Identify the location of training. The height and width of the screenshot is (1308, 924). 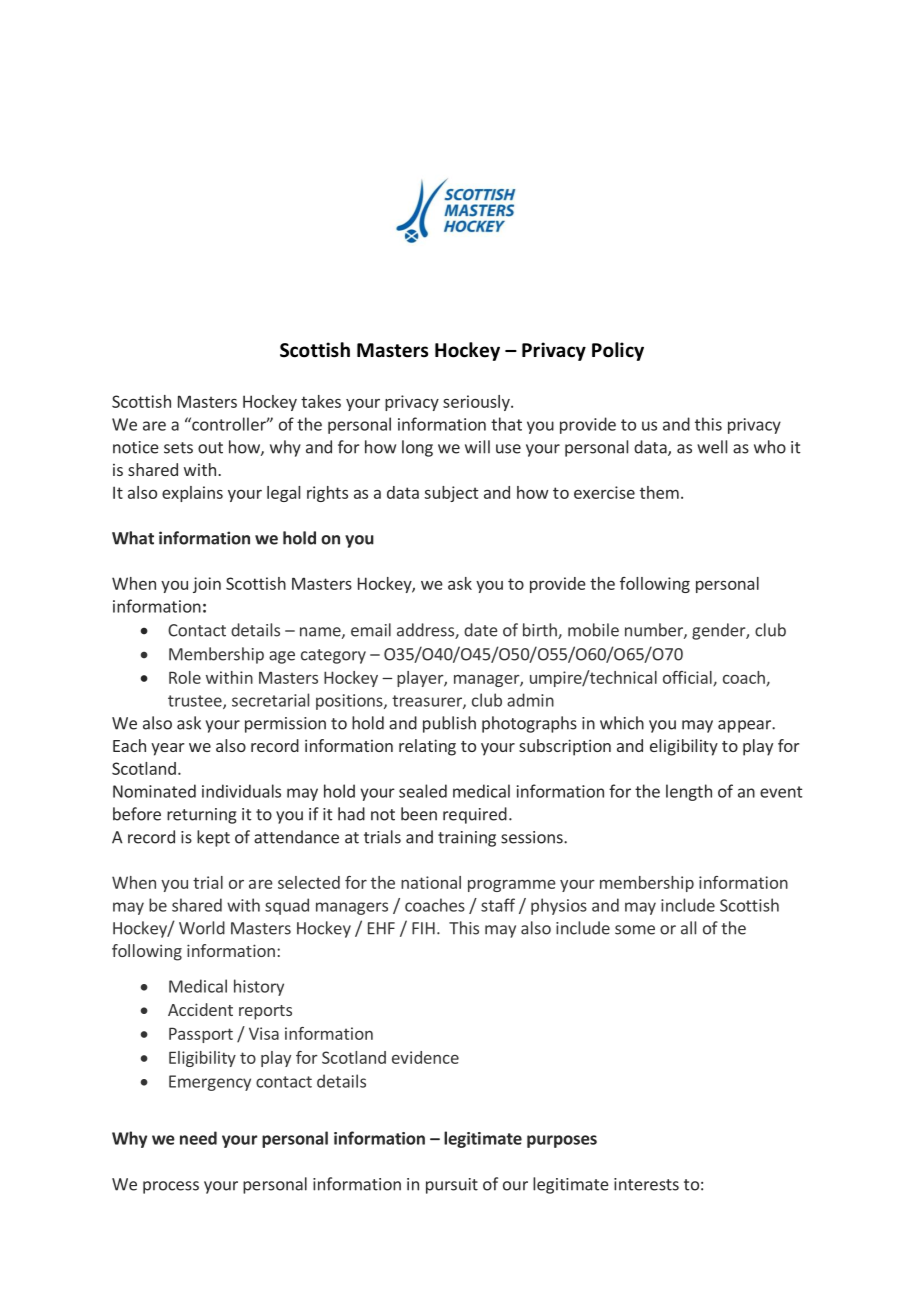
(467, 839).
